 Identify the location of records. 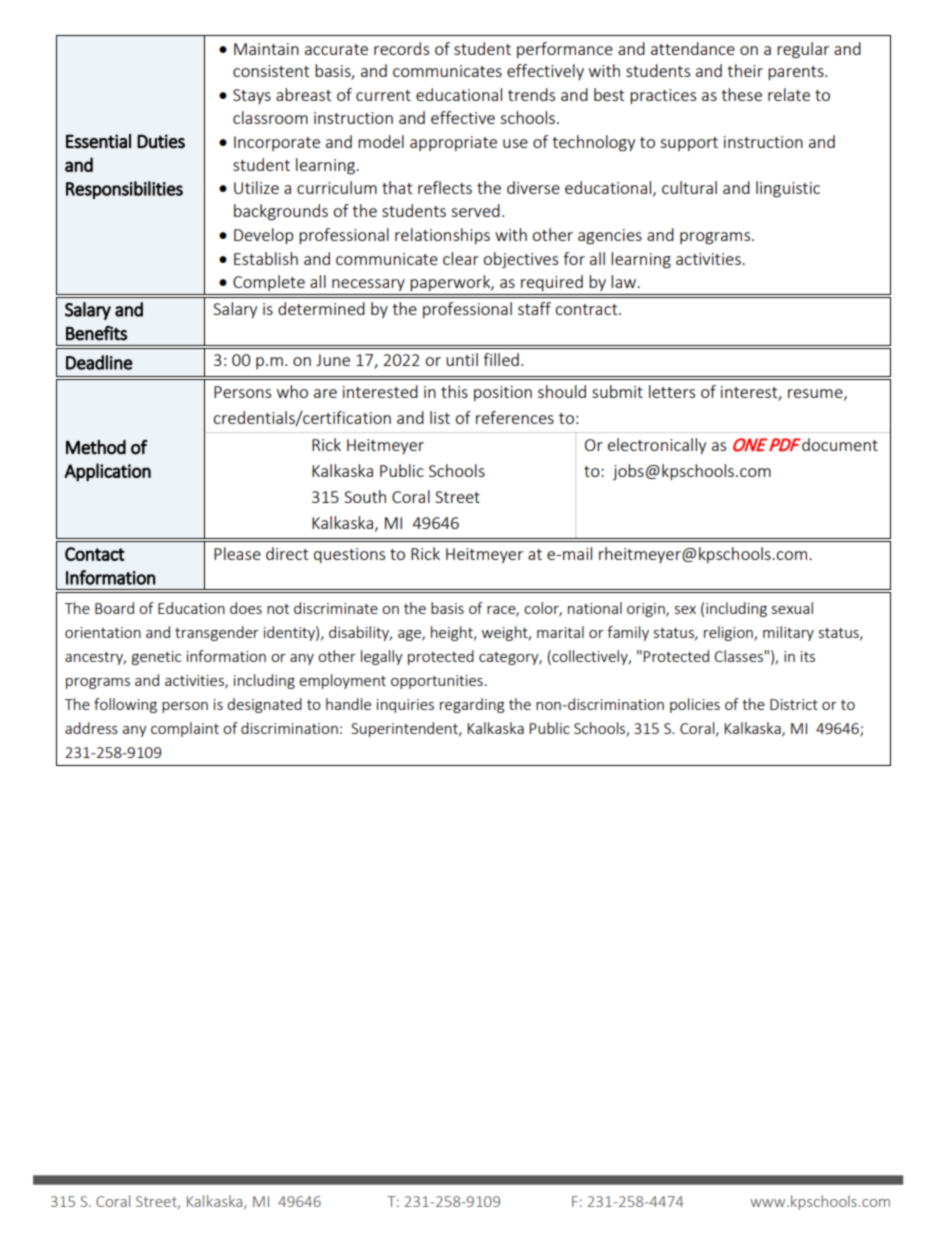
(401, 48).
